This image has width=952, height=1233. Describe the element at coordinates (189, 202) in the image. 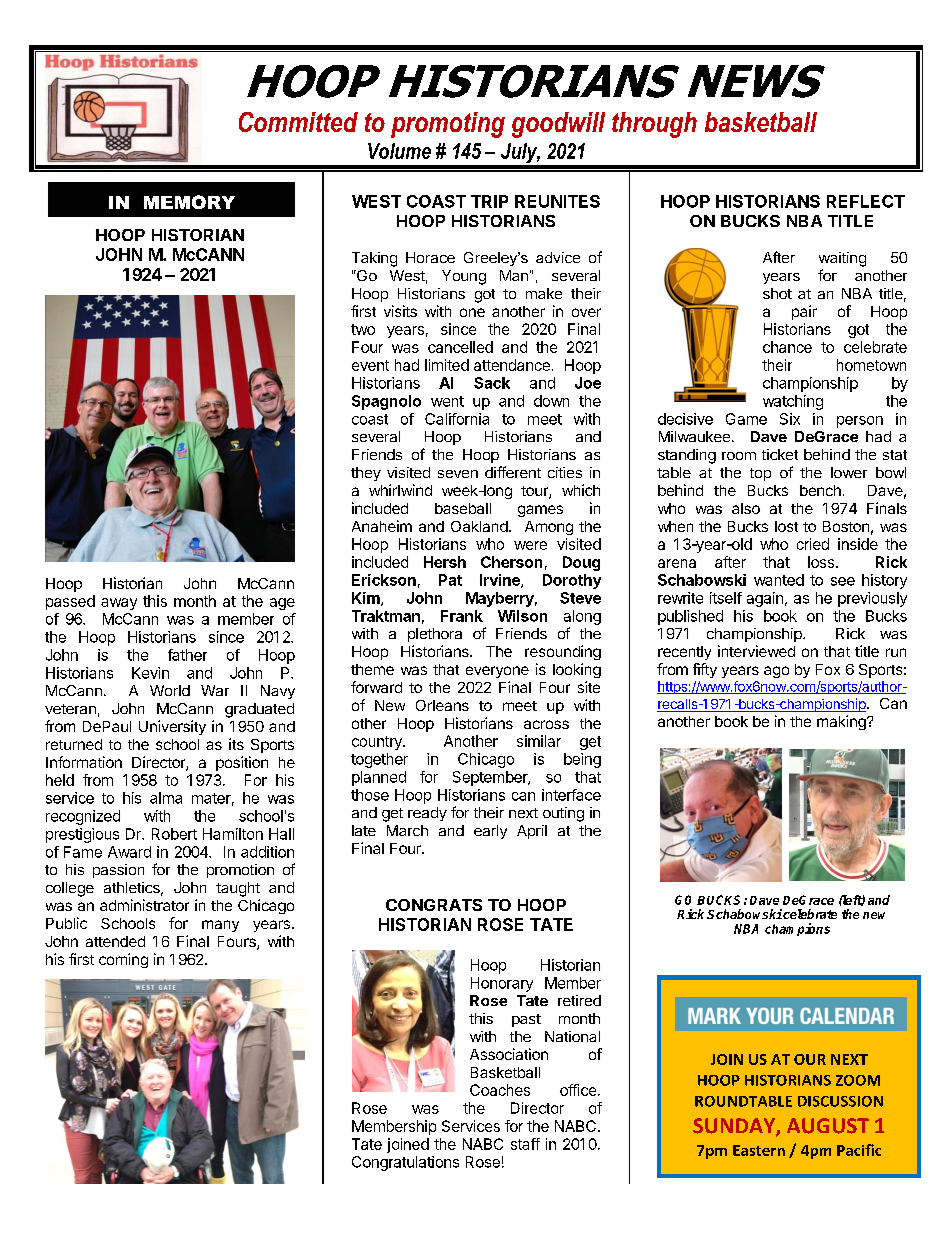

I see `MEMORY` at that location.
